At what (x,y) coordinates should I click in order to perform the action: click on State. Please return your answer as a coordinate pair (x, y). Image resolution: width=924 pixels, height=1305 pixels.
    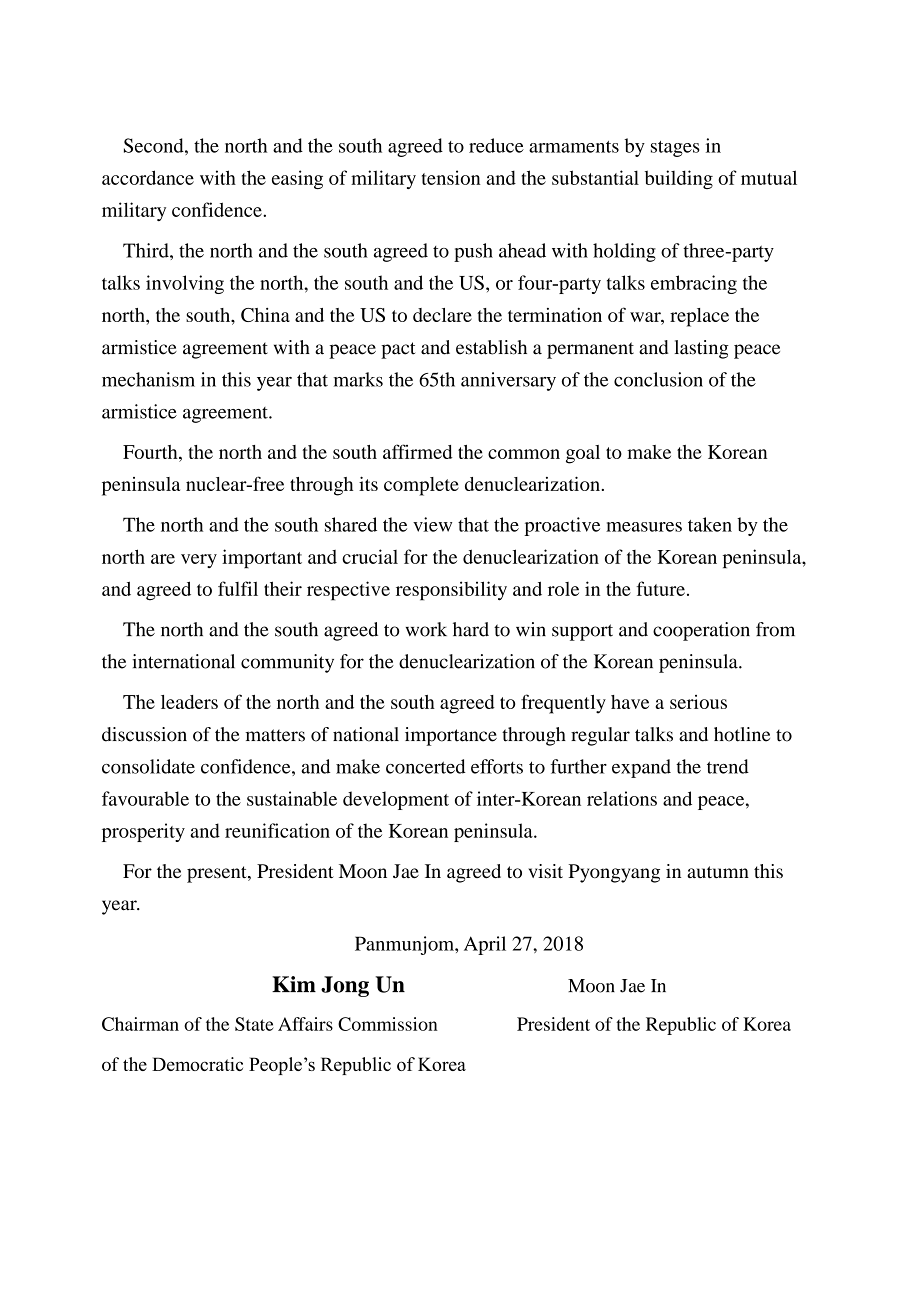
    Looking at the image, I should click on (254, 1024).
